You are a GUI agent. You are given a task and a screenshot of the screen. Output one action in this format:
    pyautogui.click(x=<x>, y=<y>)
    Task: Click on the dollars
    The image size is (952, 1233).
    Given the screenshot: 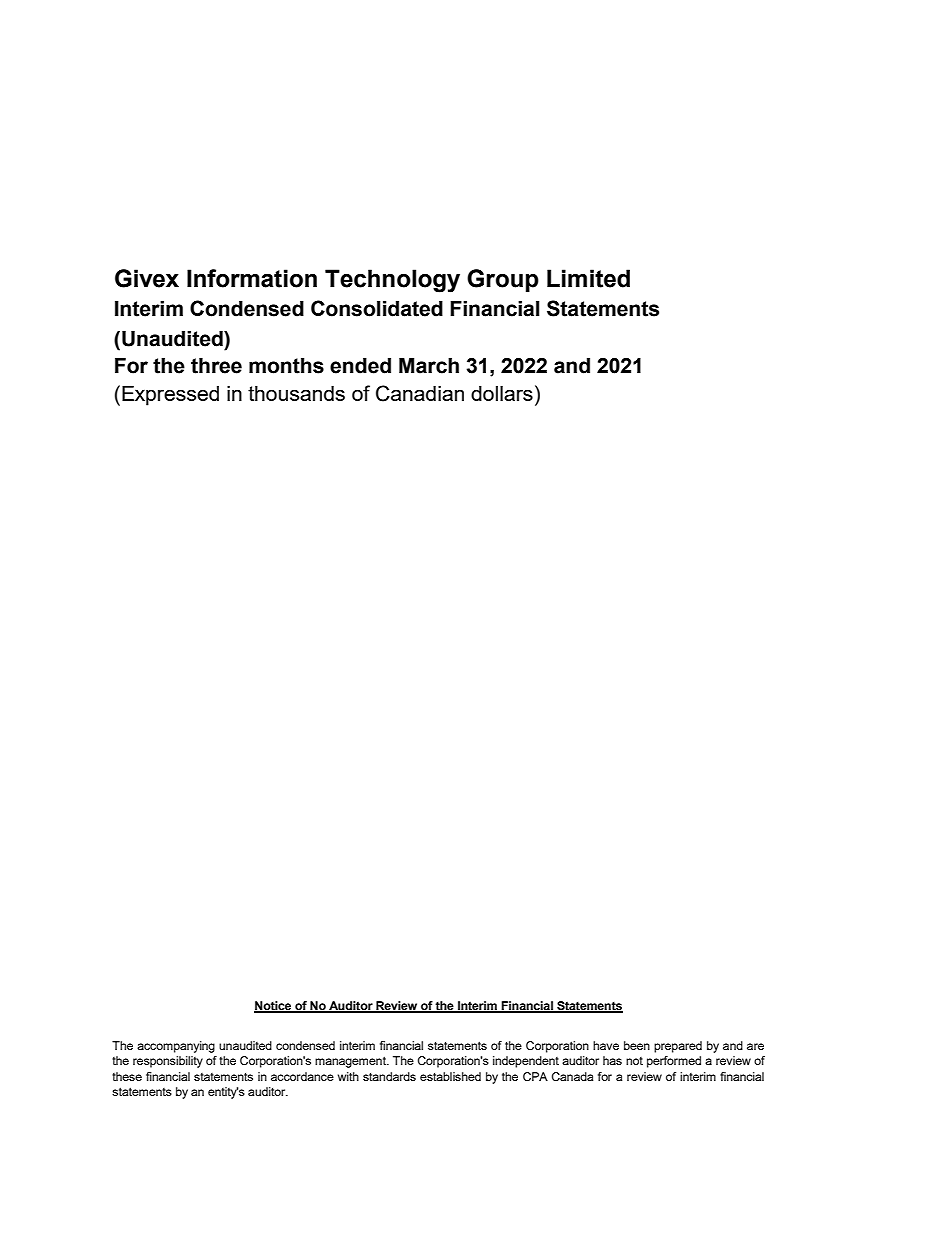 What is the action you would take?
    pyautogui.click(x=502, y=393)
